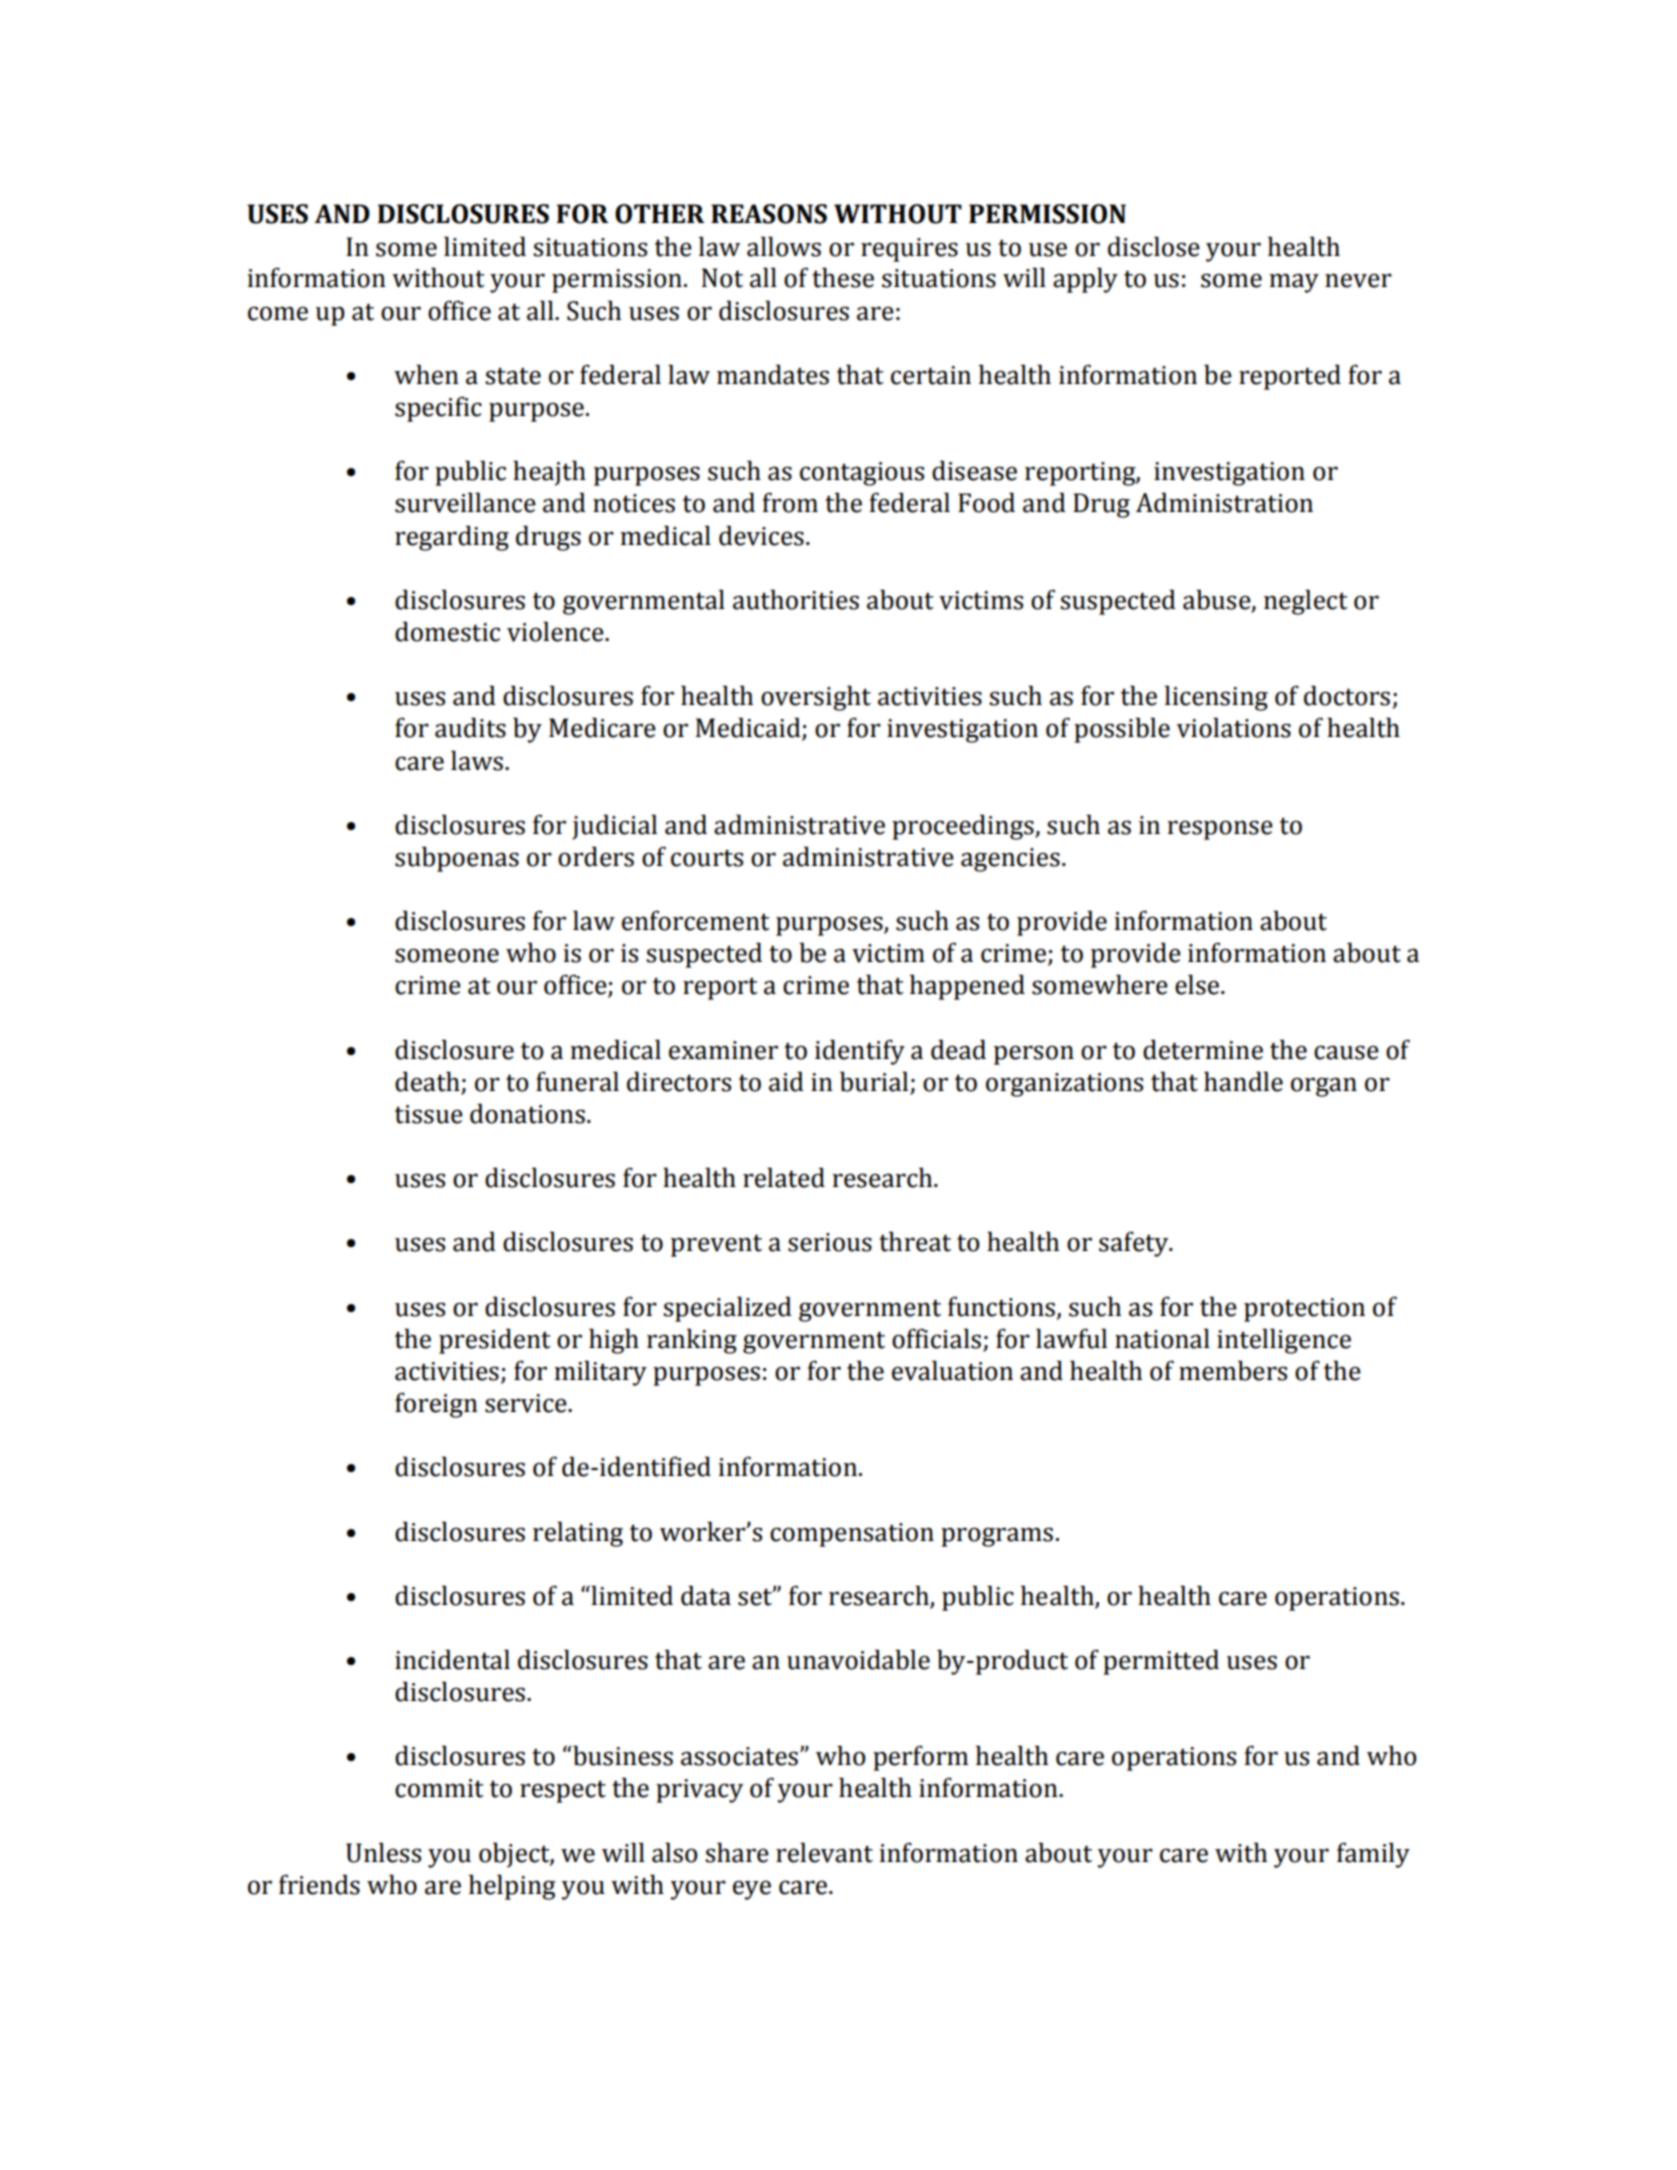  Describe the element at coordinates (1294, 283) in the page. I see `may` at that location.
